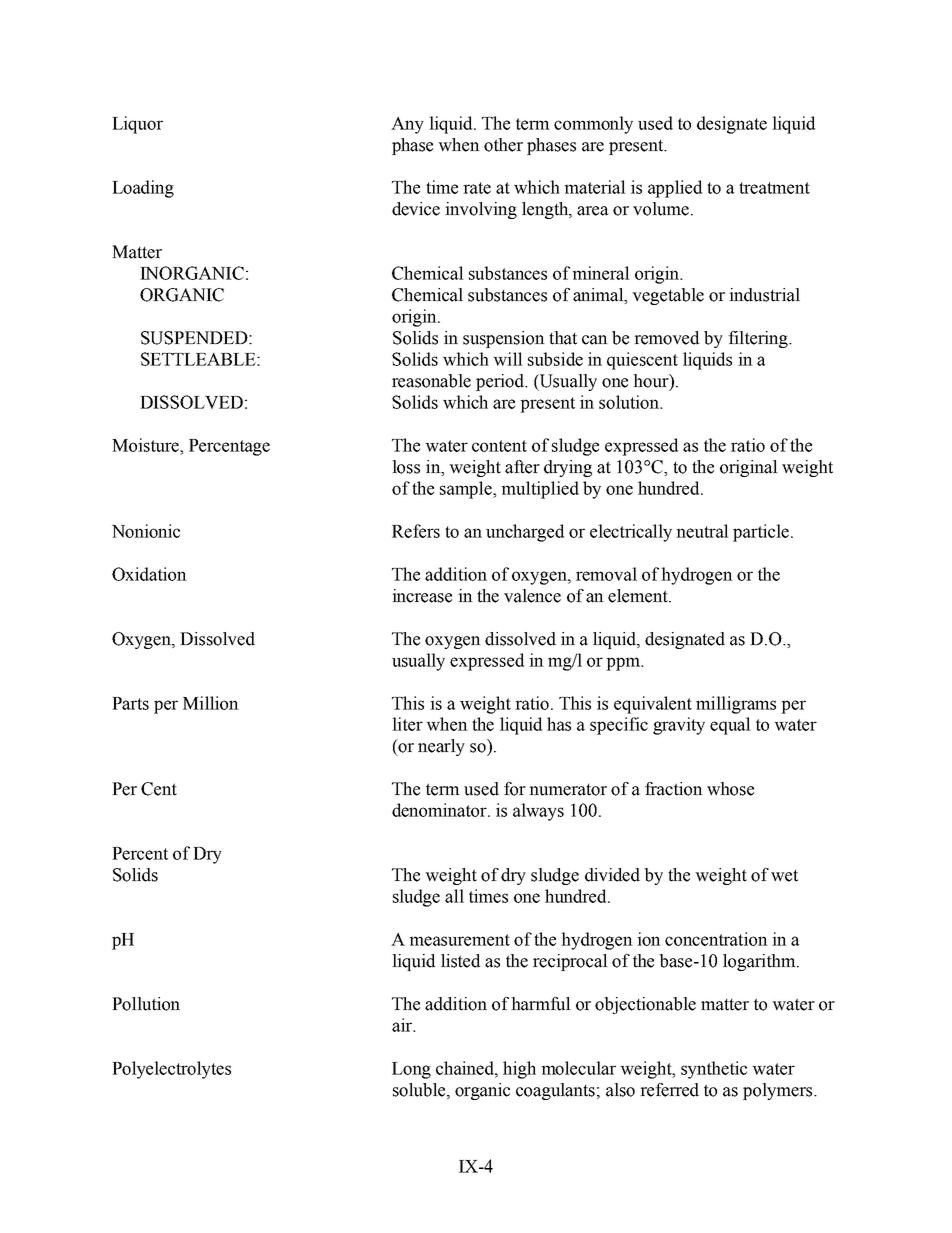 The width and height of the image is (952, 1233). Describe the element at coordinates (441, 747) in the image. I see `nearly` at that location.
